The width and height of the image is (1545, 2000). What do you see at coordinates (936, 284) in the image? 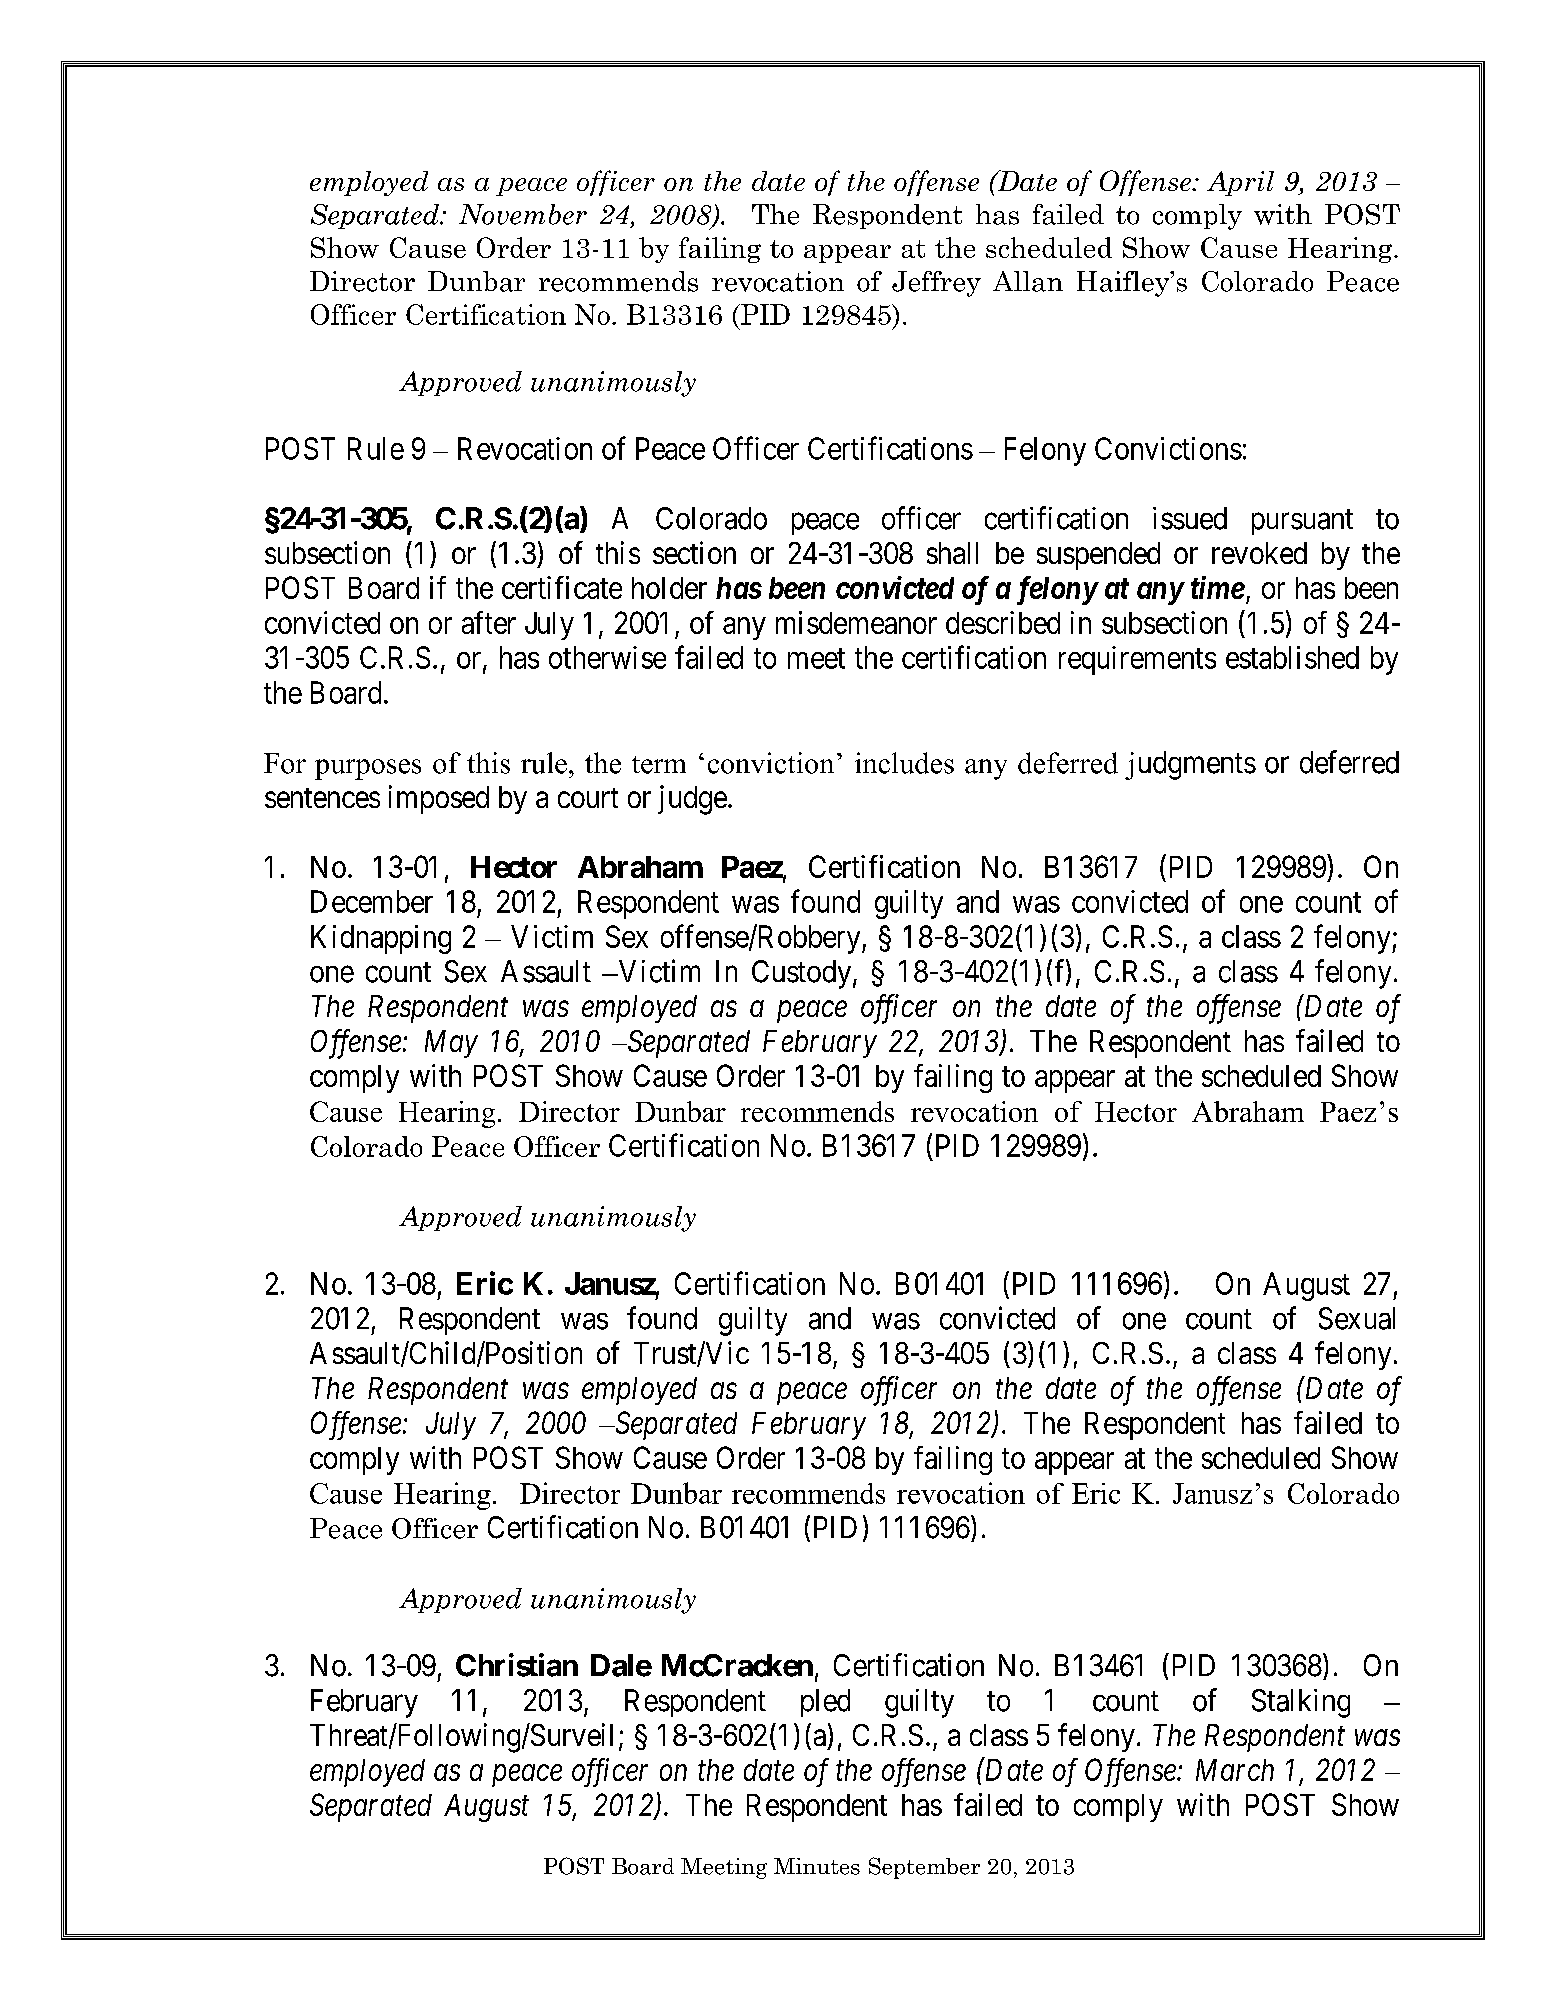
I see `Jeffrey` at bounding box center [936, 284].
